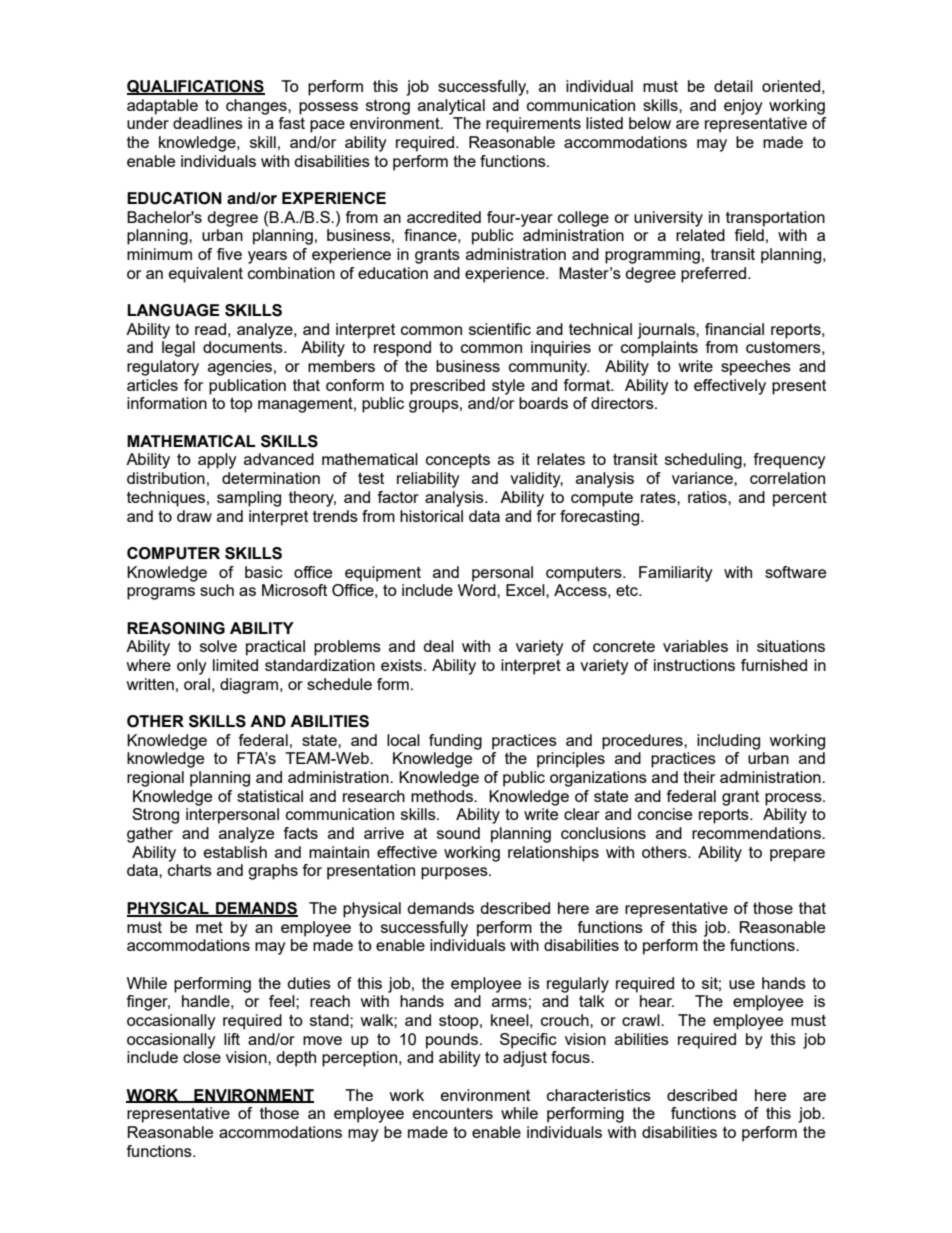  What do you see at coordinates (451, 107) in the document?
I see `analytical` at bounding box center [451, 107].
